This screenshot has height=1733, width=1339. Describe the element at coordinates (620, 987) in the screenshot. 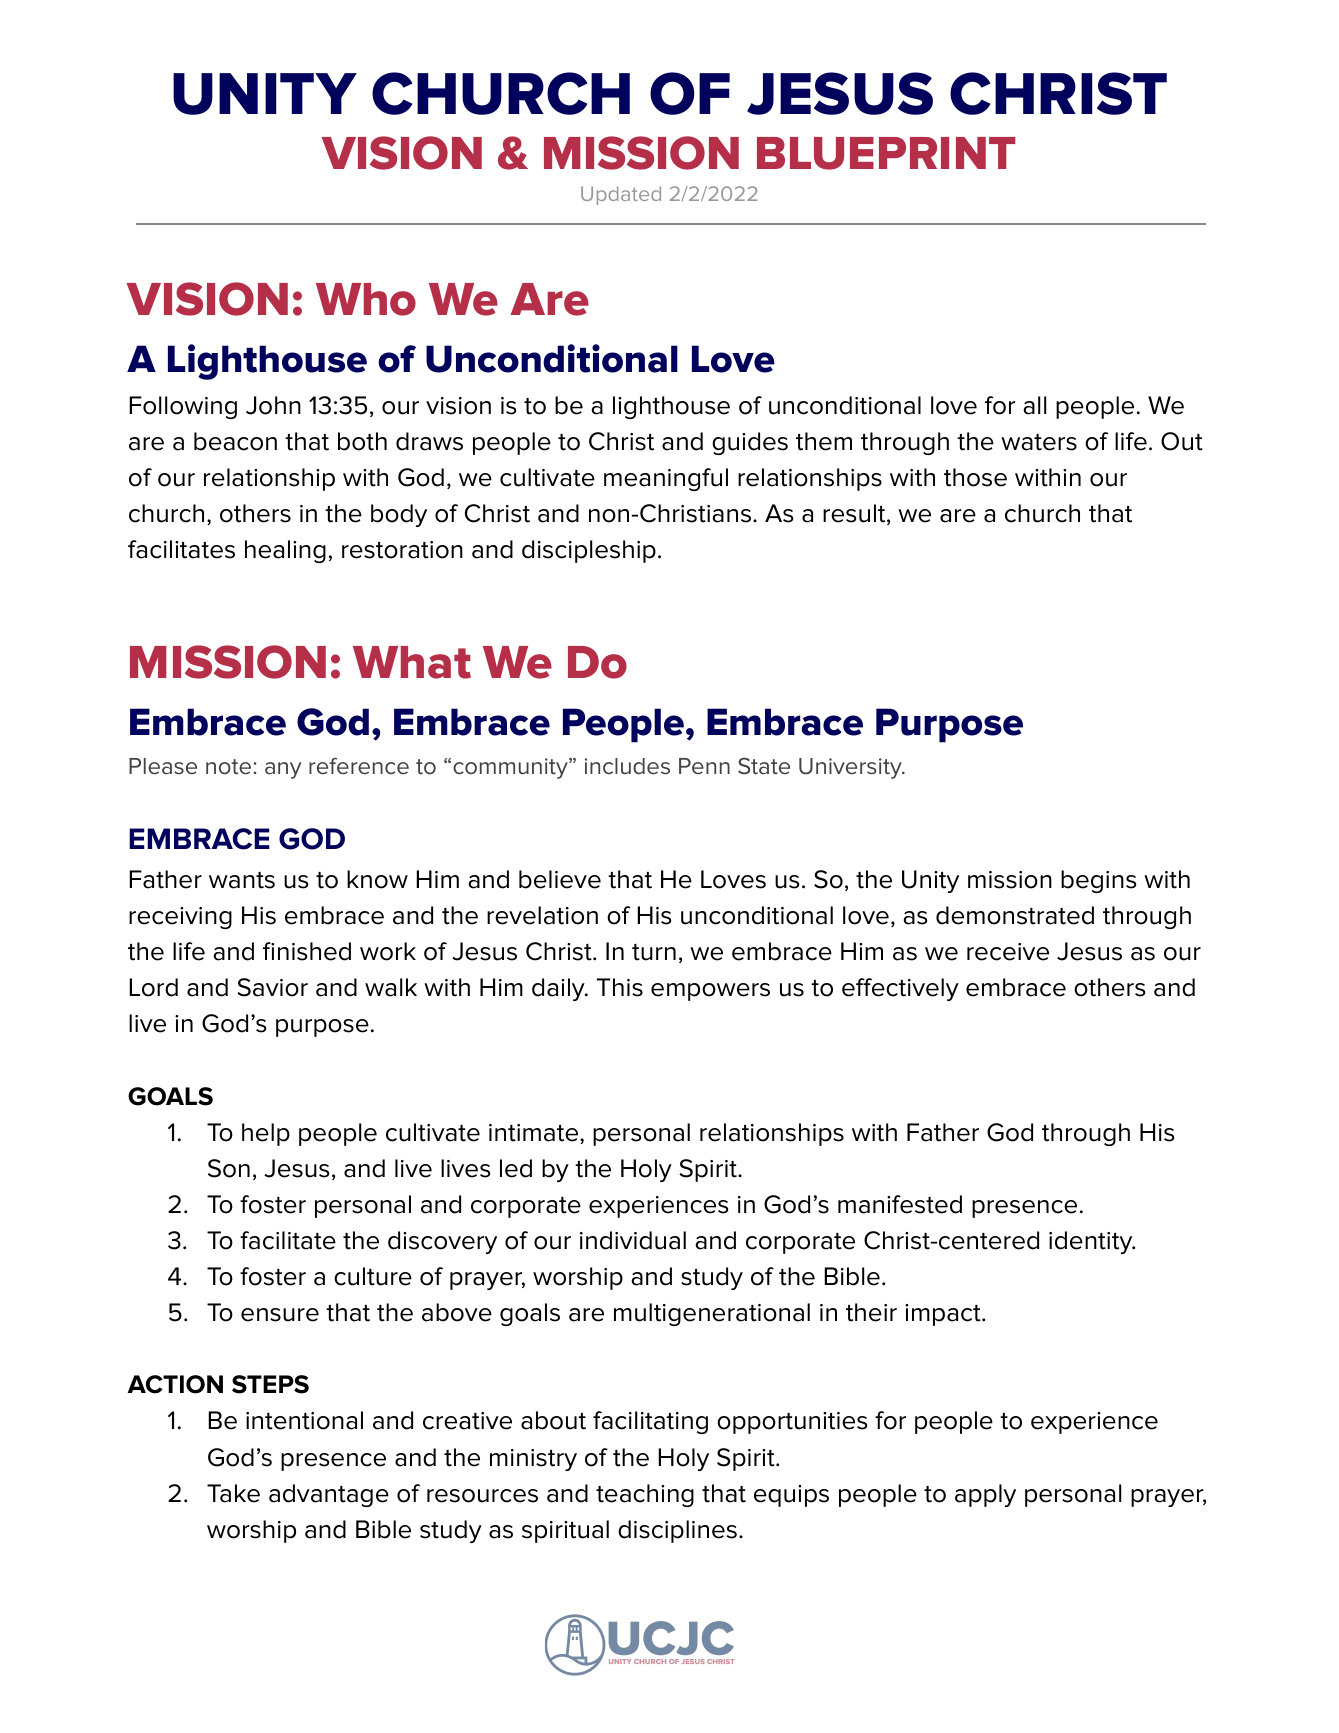

I see `This` at that location.
